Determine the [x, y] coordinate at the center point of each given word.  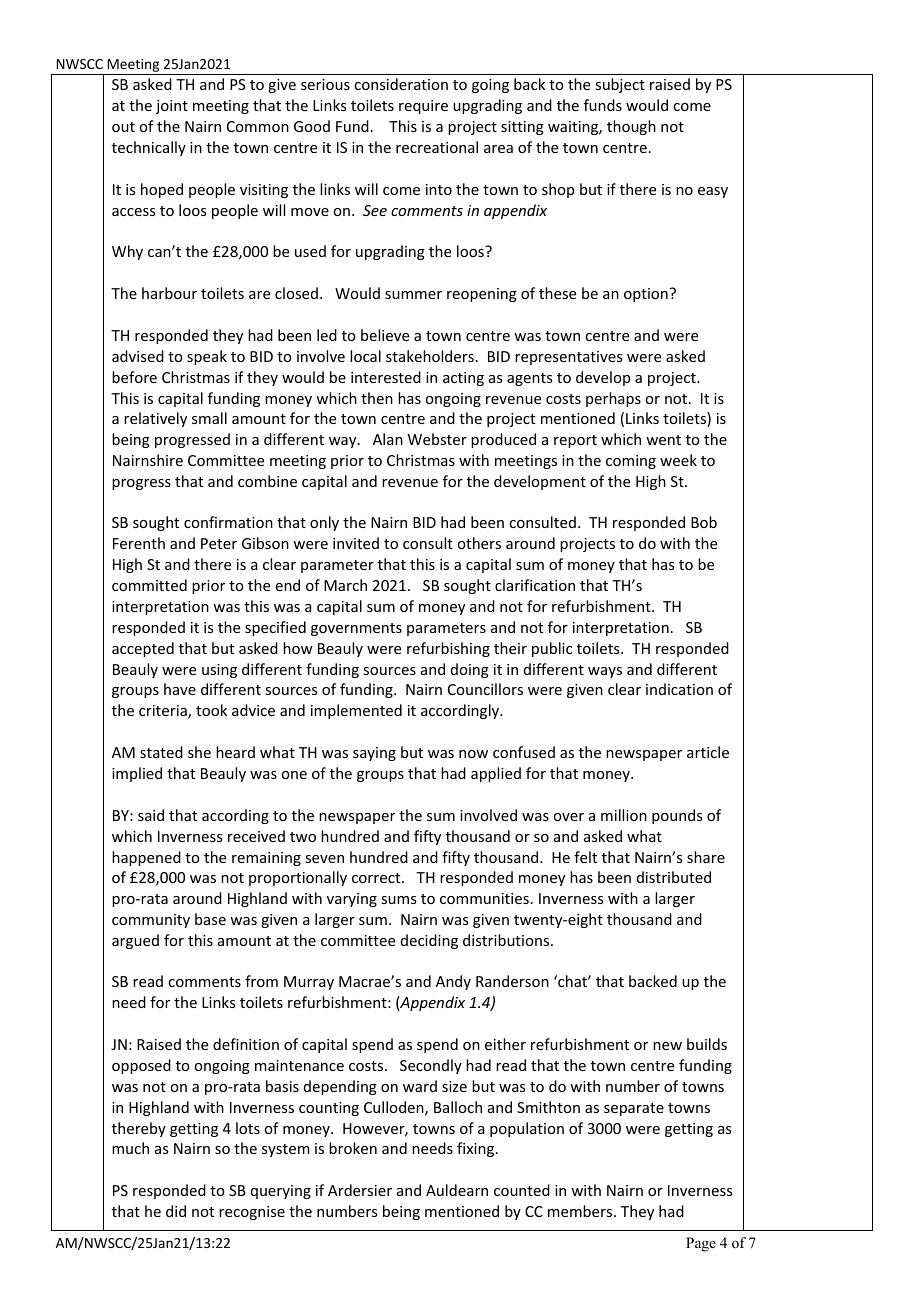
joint [172, 107]
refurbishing [448, 649]
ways [605, 672]
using [219, 671]
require [423, 107]
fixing [477, 1149]
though [631, 127]
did [176, 1211]
